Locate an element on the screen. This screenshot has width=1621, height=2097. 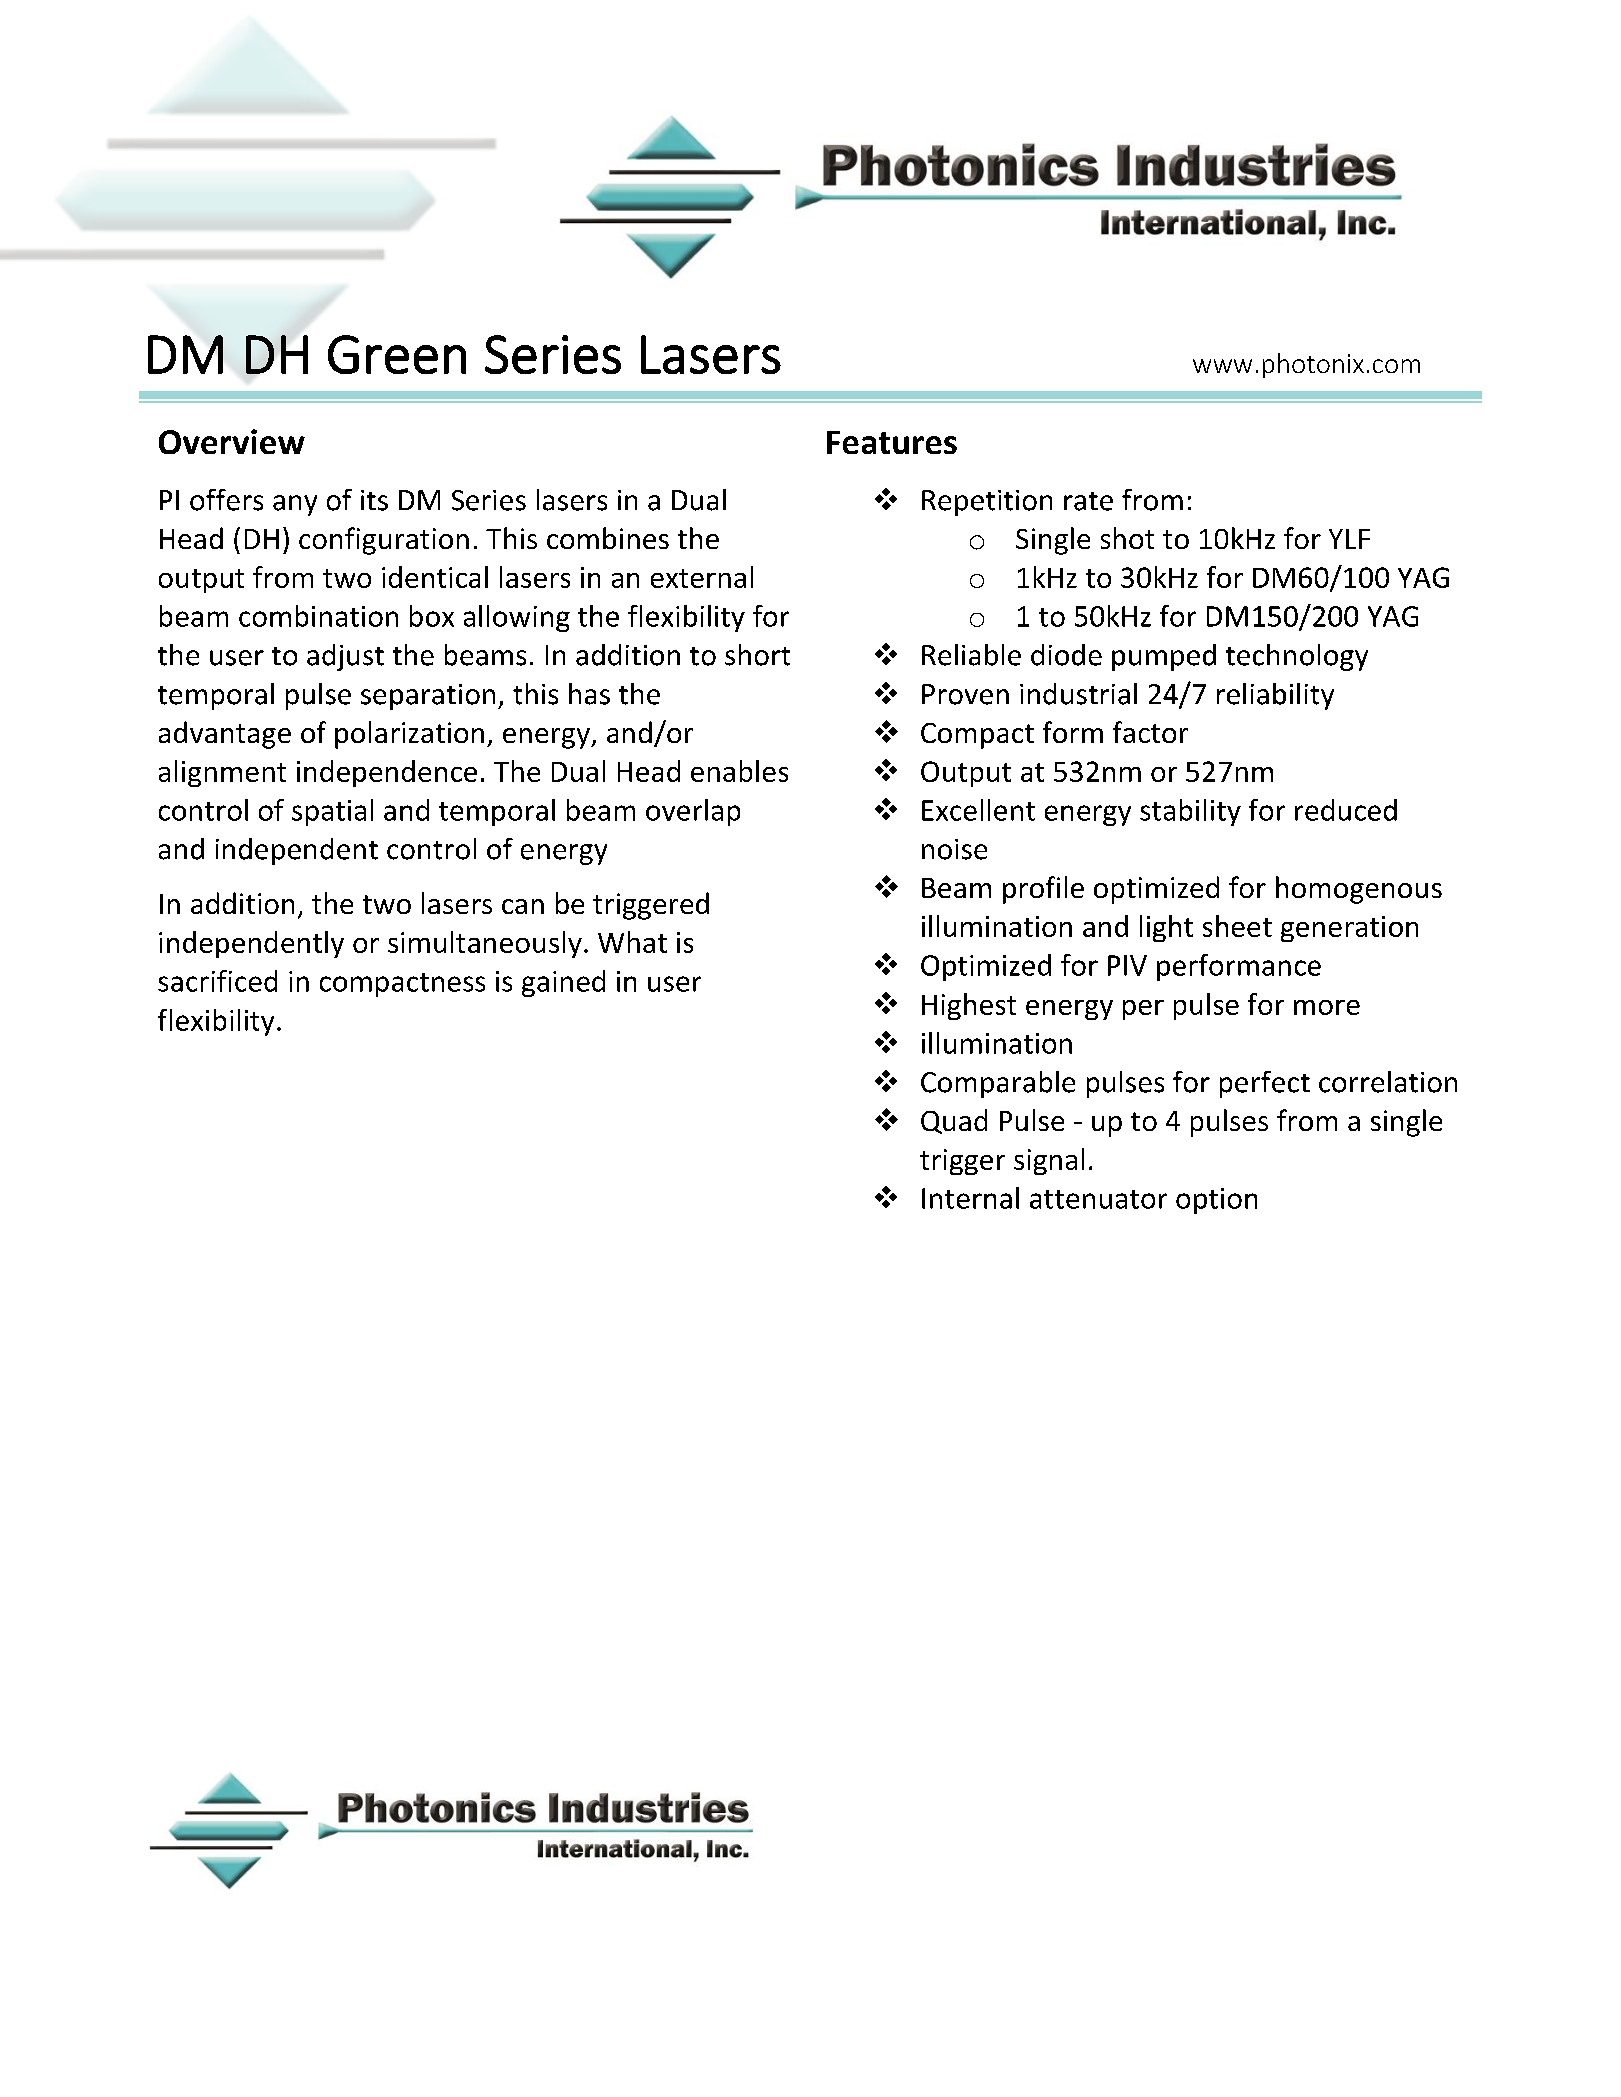
adjust is located at coordinates (345, 657).
